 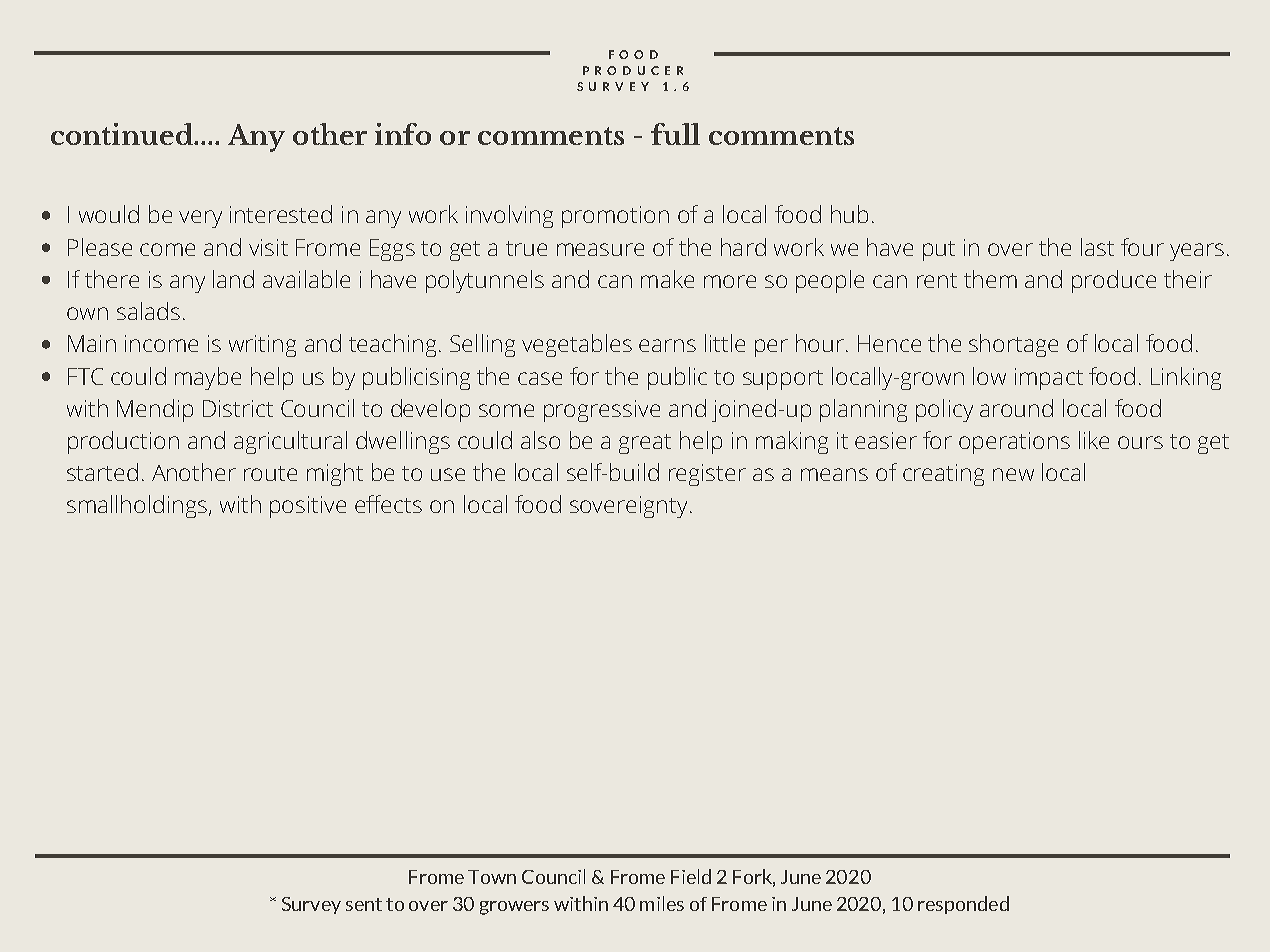 I want to click on continued, so click(x=123, y=134).
